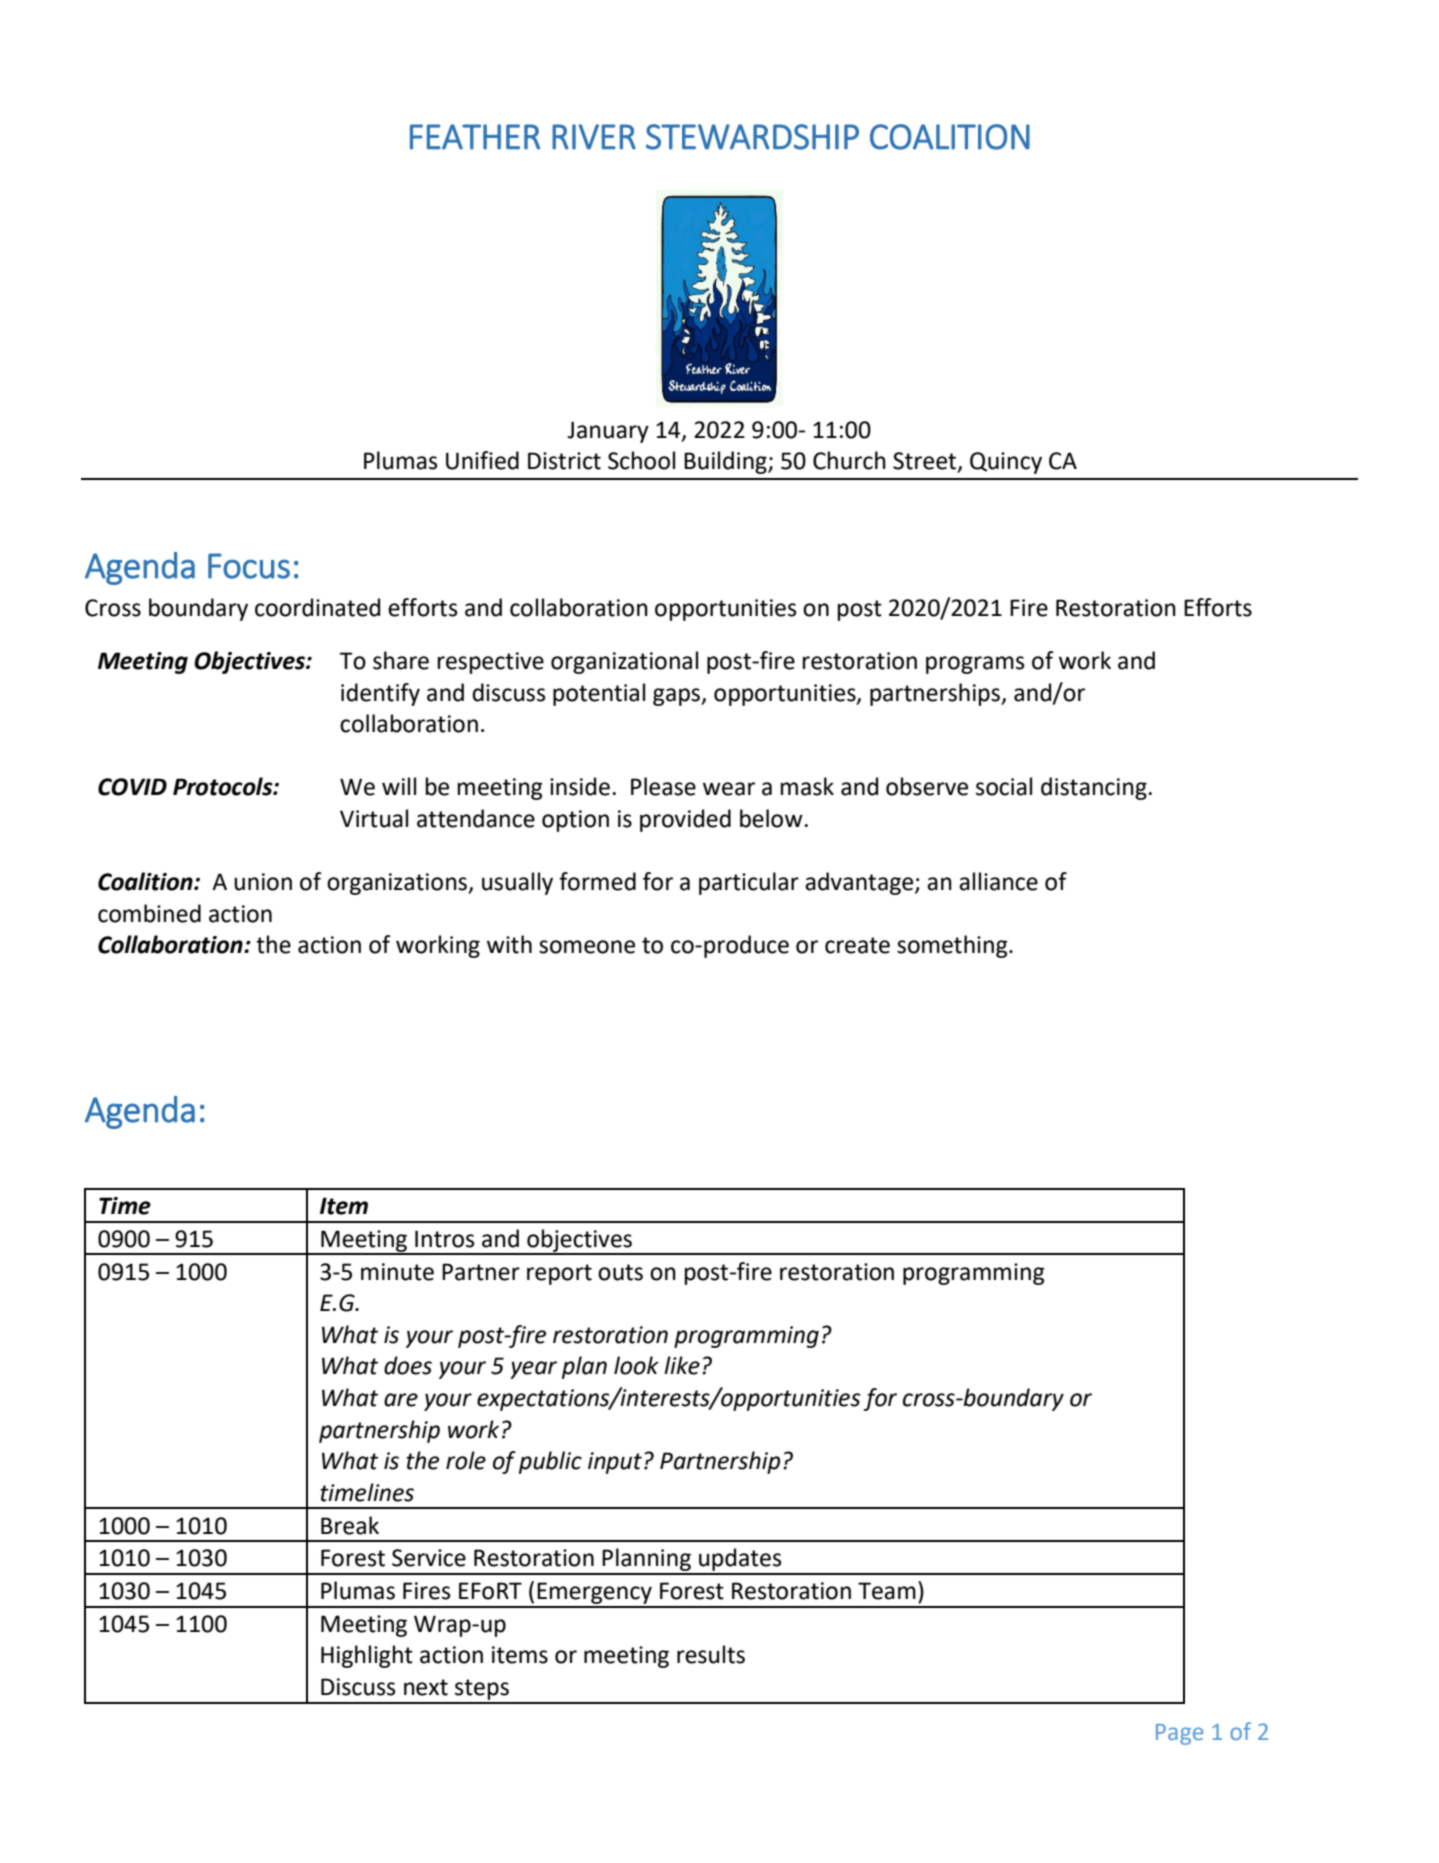 Image resolution: width=1439 pixels, height=1863 pixels. What do you see at coordinates (367, 1656) in the document?
I see `Highlight` at bounding box center [367, 1656].
